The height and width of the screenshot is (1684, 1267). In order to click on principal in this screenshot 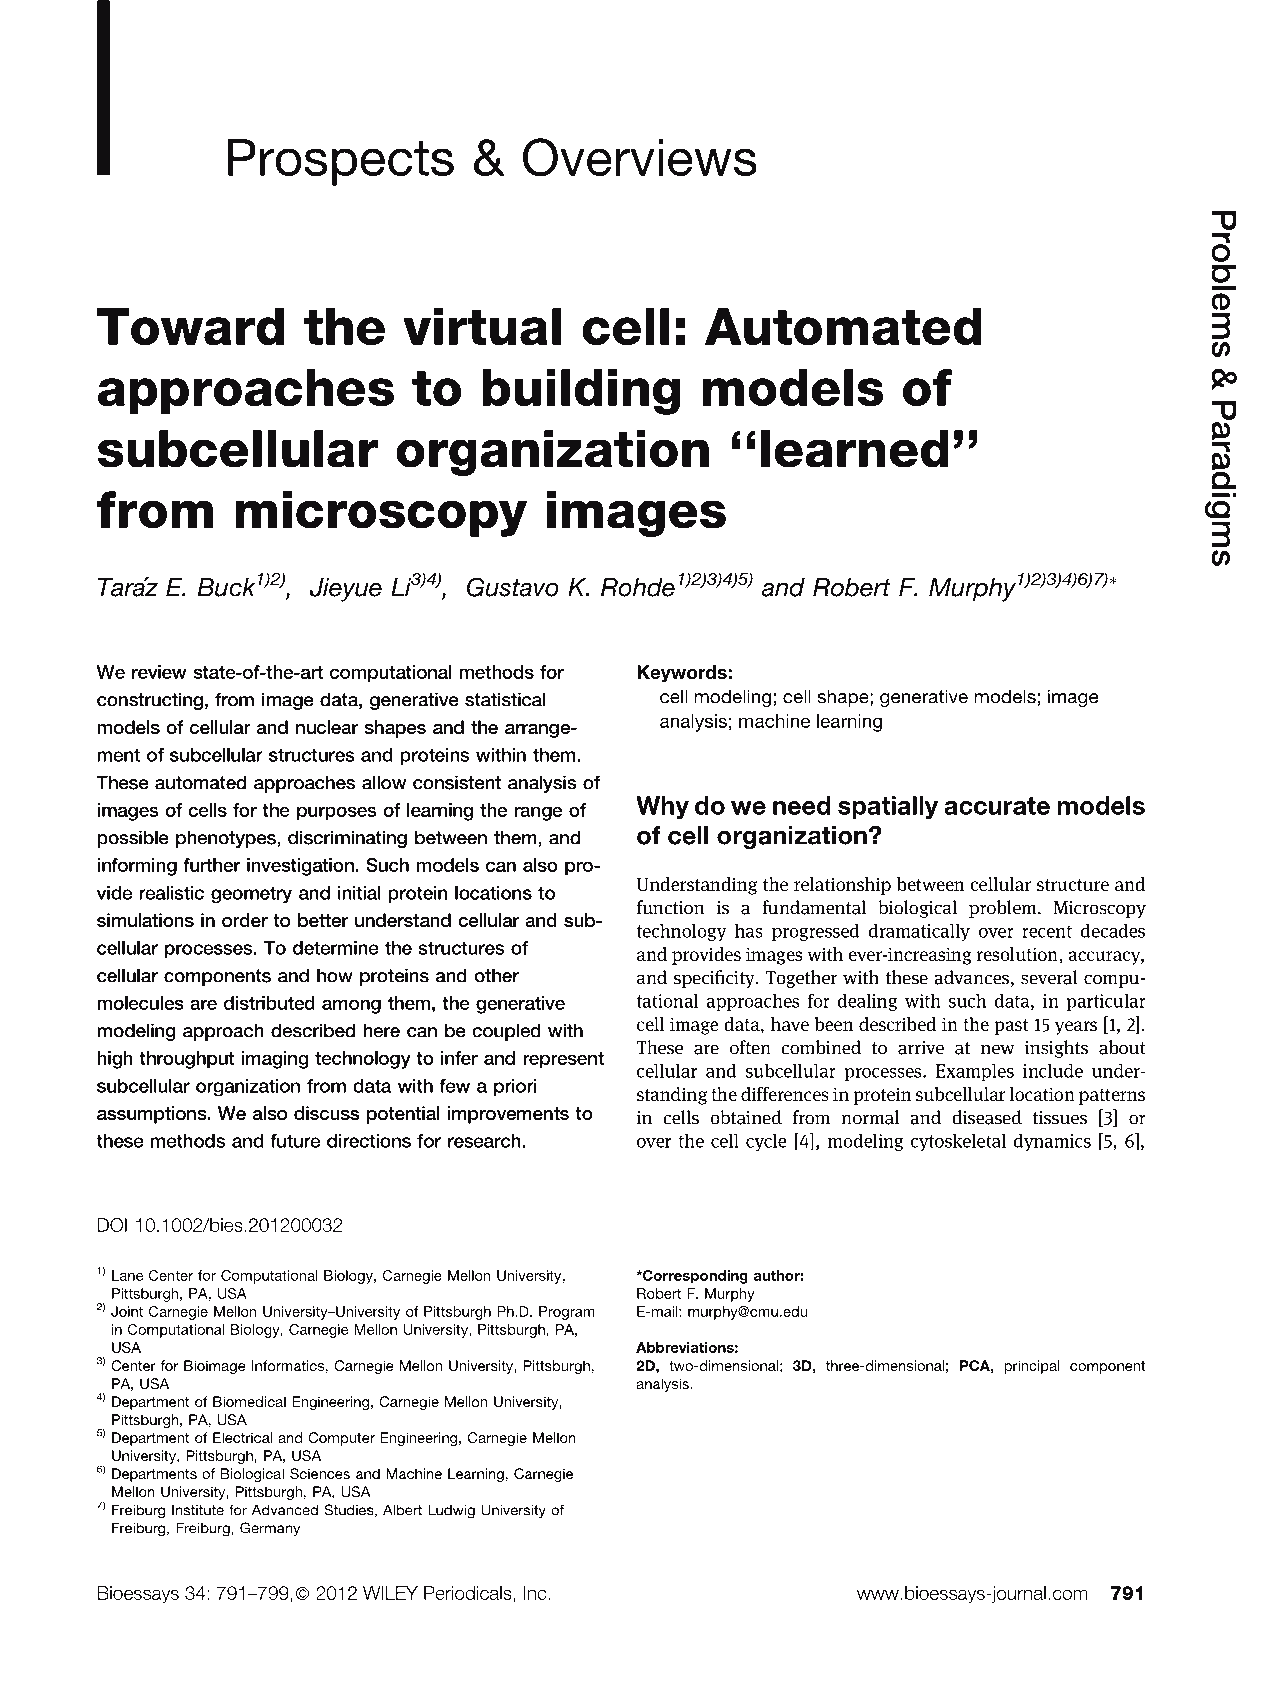, I will do `click(1032, 1367)`.
